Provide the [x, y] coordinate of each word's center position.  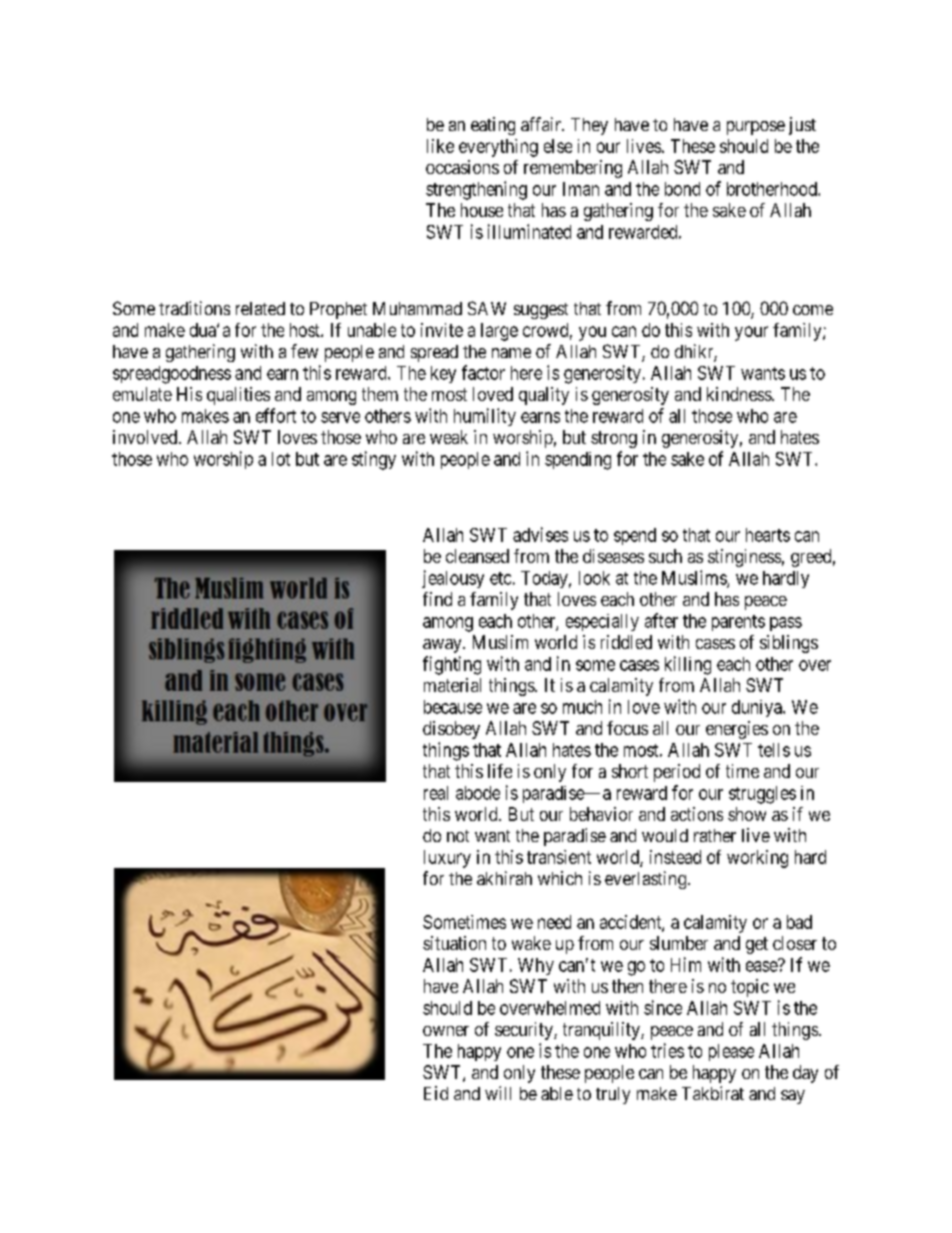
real [436, 793]
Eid [436, 1093]
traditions [194, 308]
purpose [756, 128]
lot [281, 459]
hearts [768, 535]
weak [449, 437]
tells [774, 750]
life [500, 771]
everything [498, 148]
